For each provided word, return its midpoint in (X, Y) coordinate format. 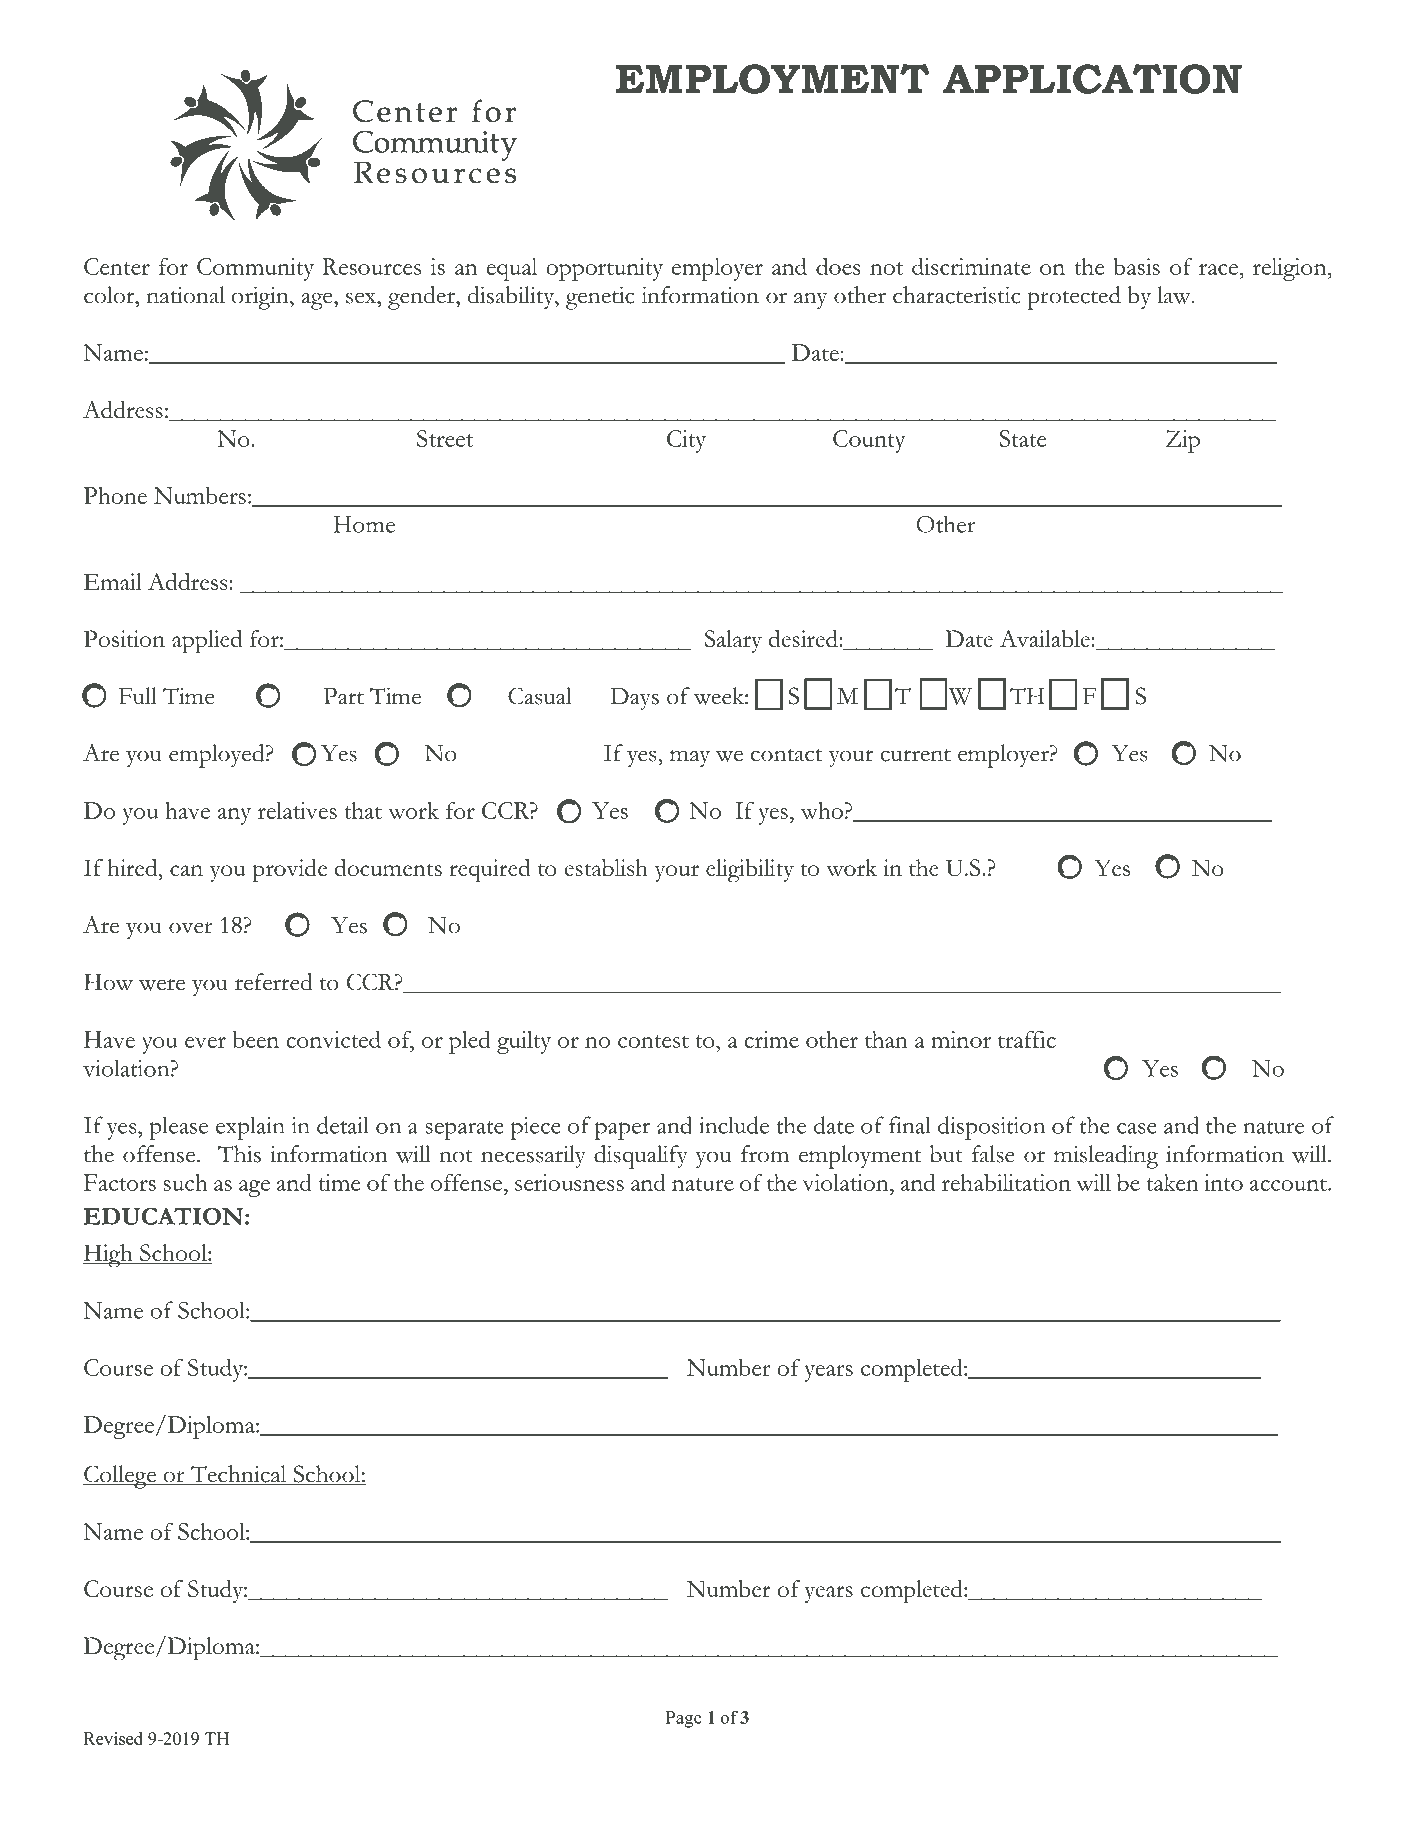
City (686, 441)
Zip (1183, 441)
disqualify (641, 1157)
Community (255, 269)
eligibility (750, 871)
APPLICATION (1092, 79)
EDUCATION (163, 1216)
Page (684, 1719)
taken (1172, 1182)
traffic (1027, 1039)
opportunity (604, 269)
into (1223, 1182)
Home (364, 524)
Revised (113, 1738)
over (191, 928)
